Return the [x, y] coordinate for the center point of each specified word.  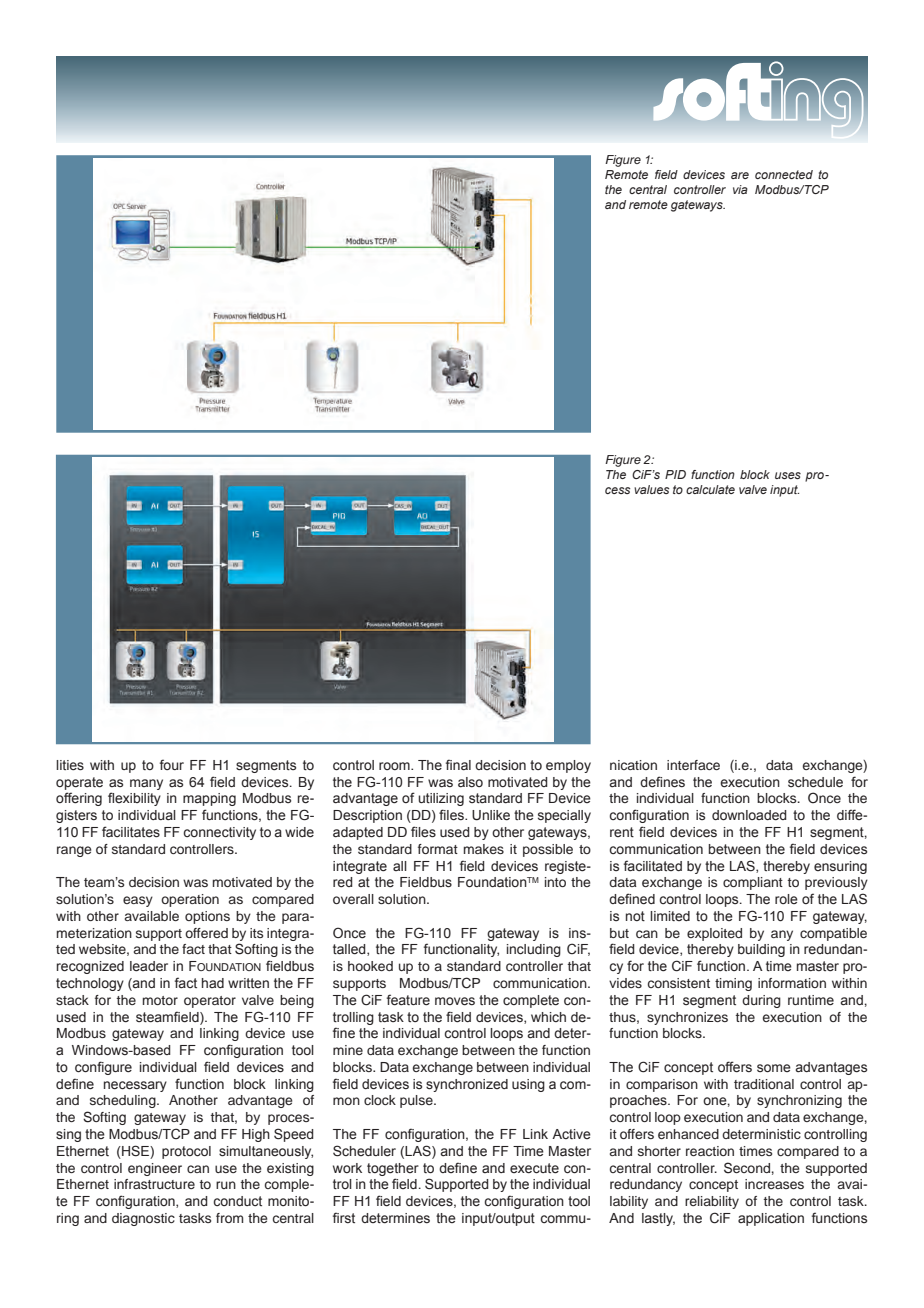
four [172, 764]
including [534, 950]
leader [149, 966]
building [761, 950]
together [393, 1169]
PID [675, 474]
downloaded [749, 815]
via [740, 189]
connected [784, 174]
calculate [710, 489]
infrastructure [154, 1184]
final [458, 765]
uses [788, 475]
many [146, 784]
